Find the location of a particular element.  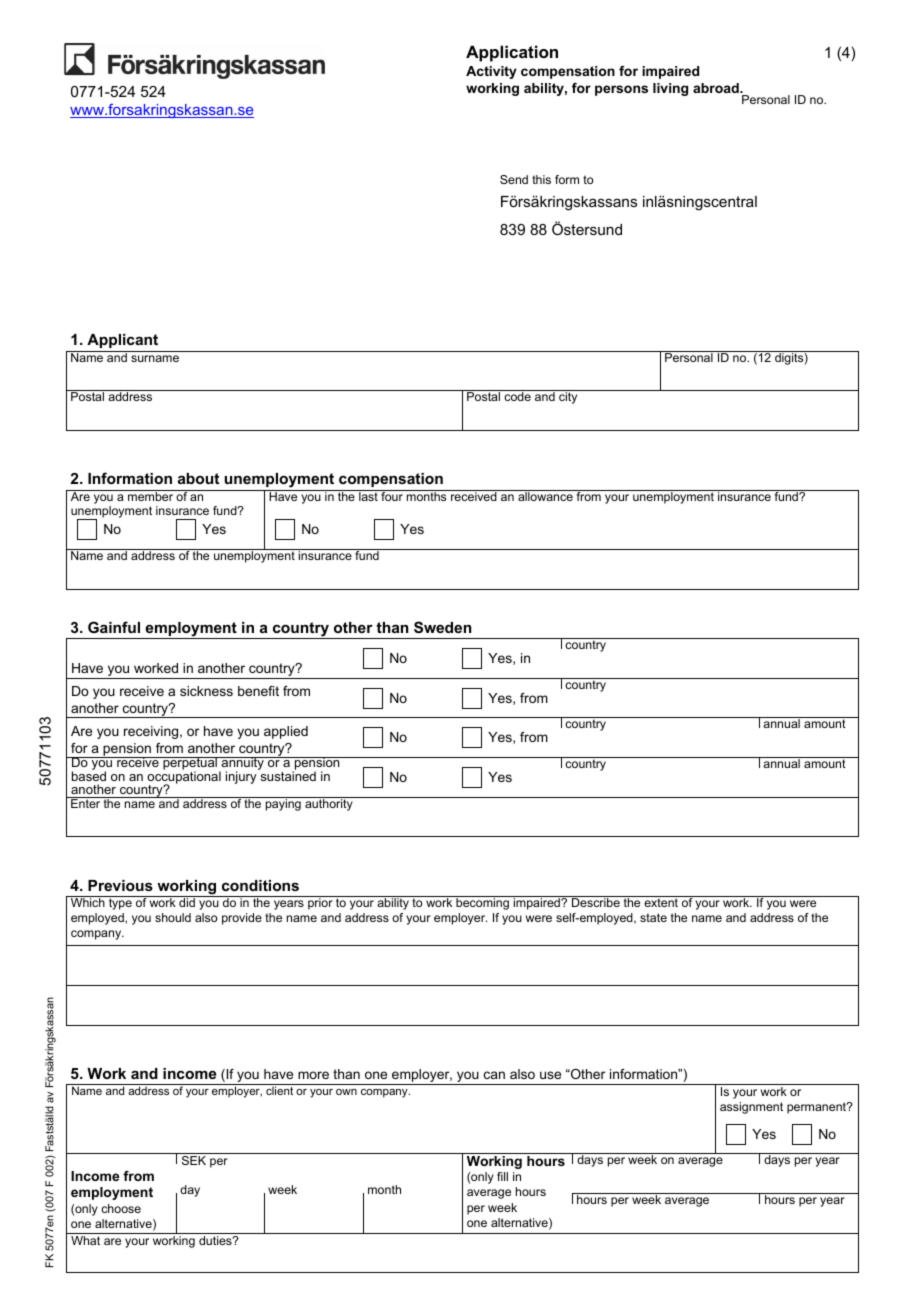

fill is located at coordinates (502, 1176).
